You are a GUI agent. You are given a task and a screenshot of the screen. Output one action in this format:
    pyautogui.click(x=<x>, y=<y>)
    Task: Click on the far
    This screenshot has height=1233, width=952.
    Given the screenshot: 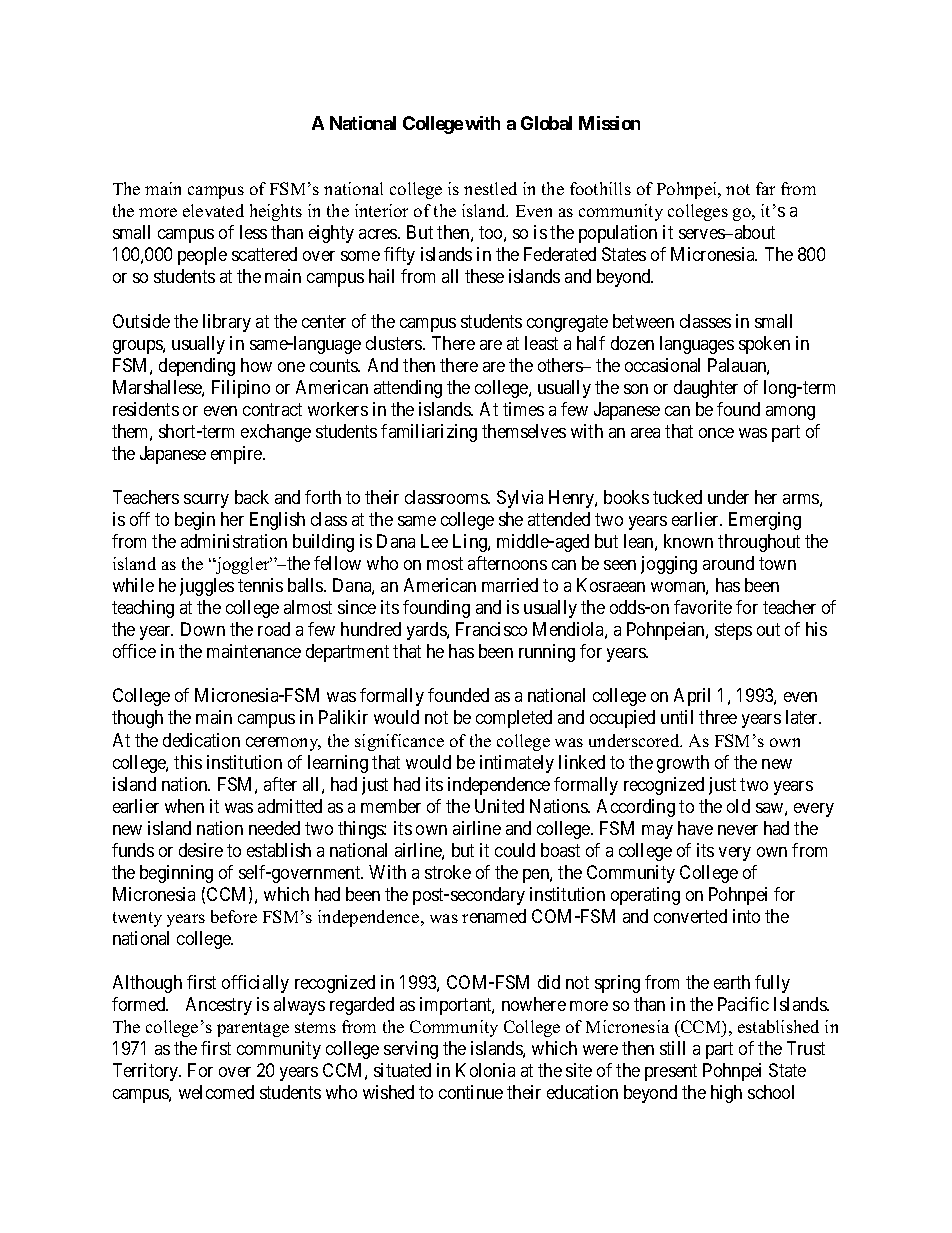 What is the action you would take?
    pyautogui.click(x=765, y=188)
